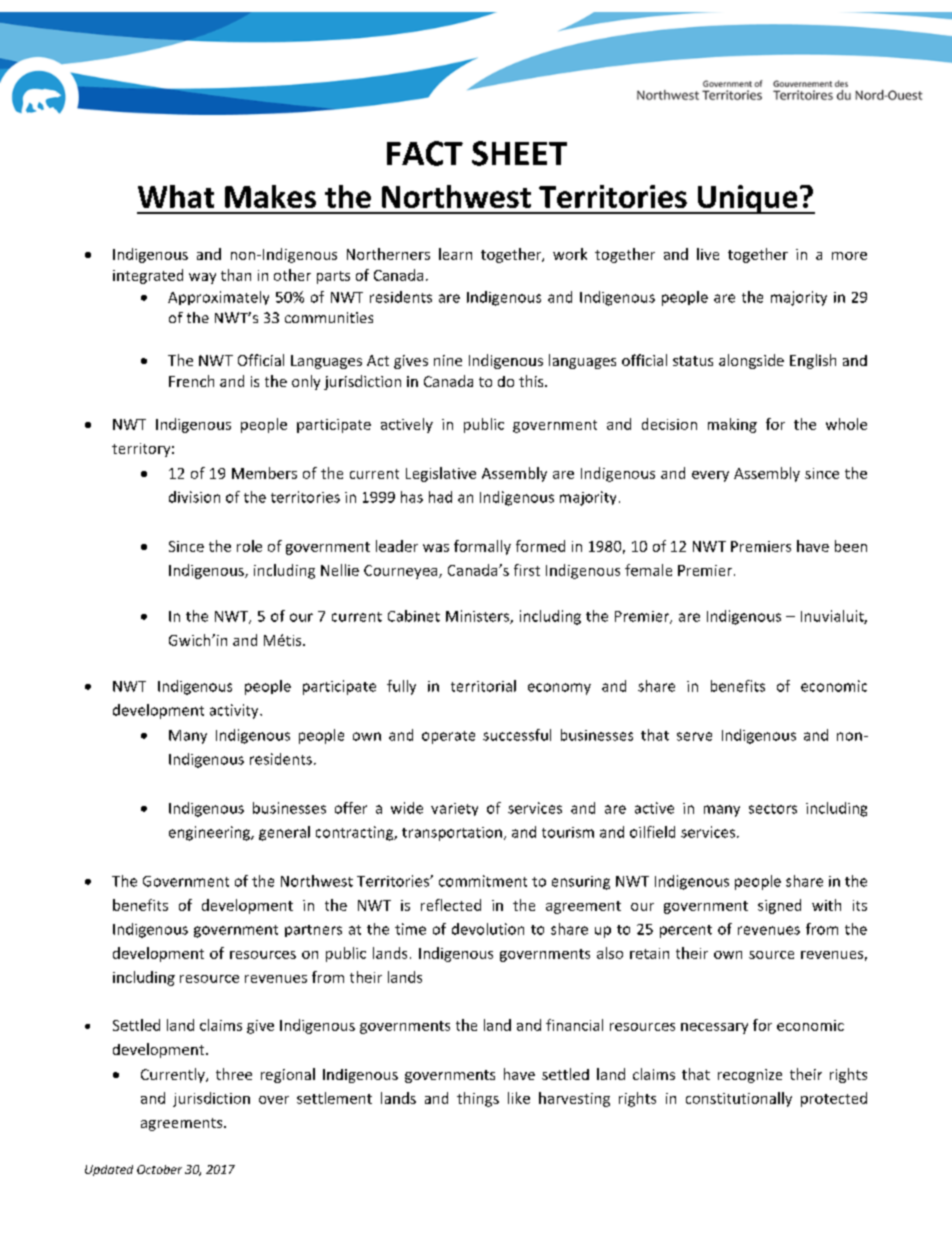 The width and height of the screenshot is (952, 1233). What do you see at coordinates (748, 199) in the screenshot?
I see `Unique` at bounding box center [748, 199].
